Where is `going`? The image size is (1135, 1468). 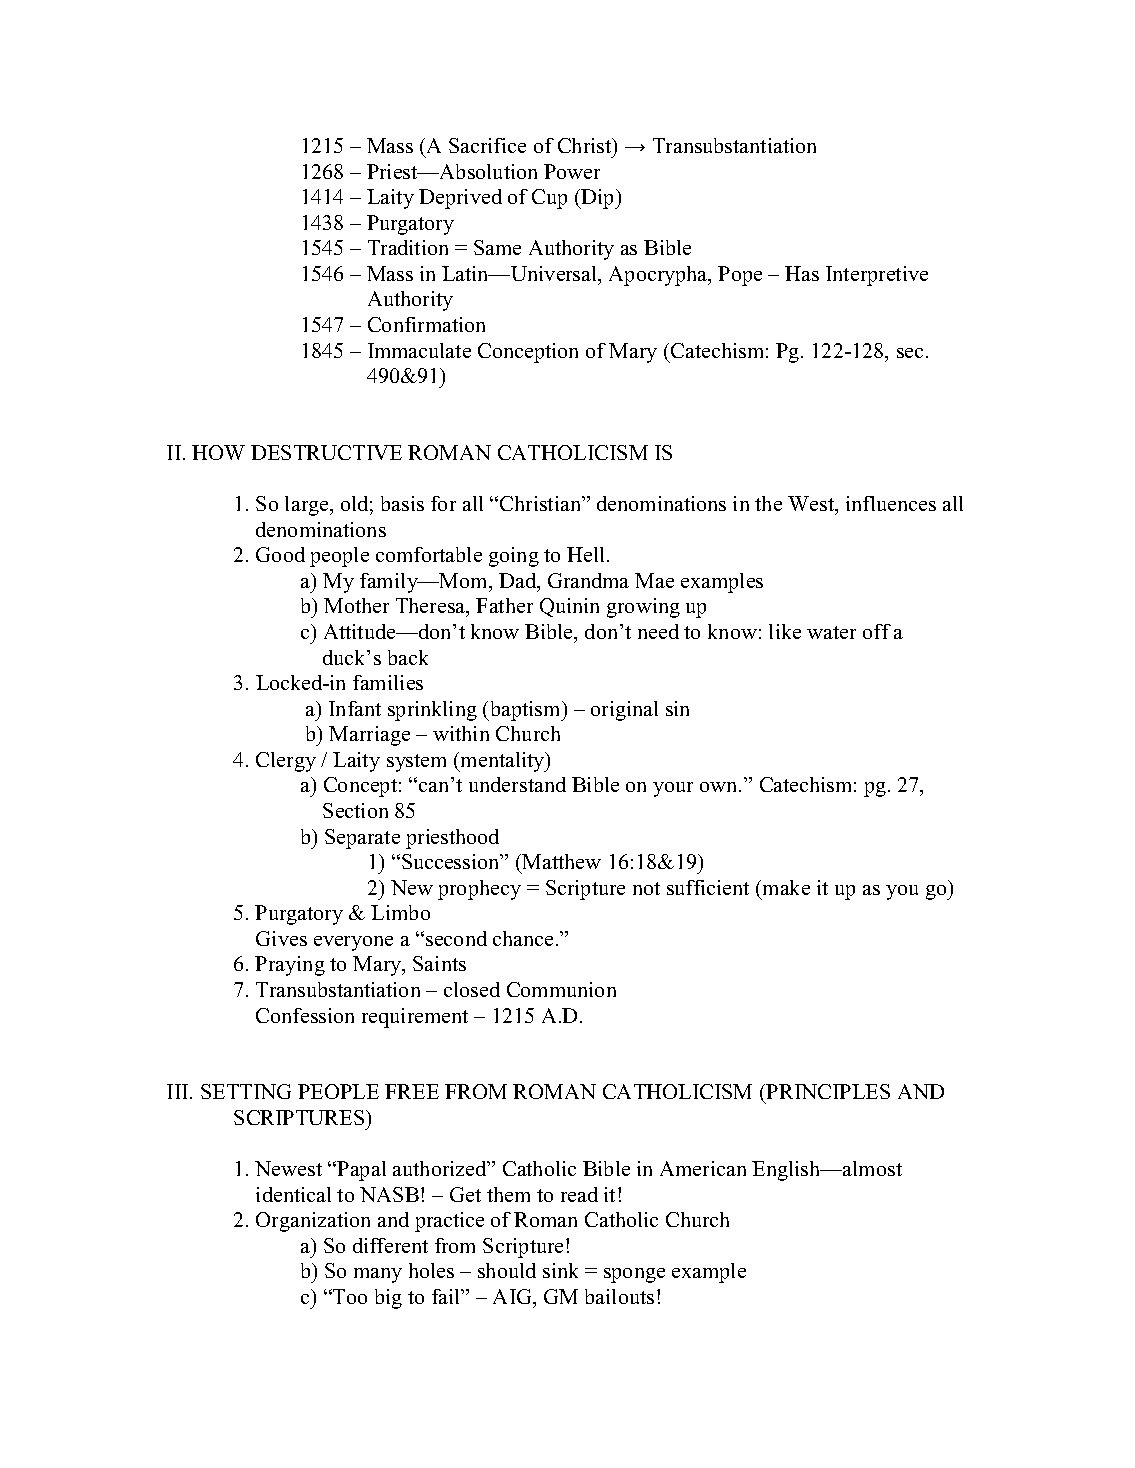
going is located at coordinates (514, 557).
